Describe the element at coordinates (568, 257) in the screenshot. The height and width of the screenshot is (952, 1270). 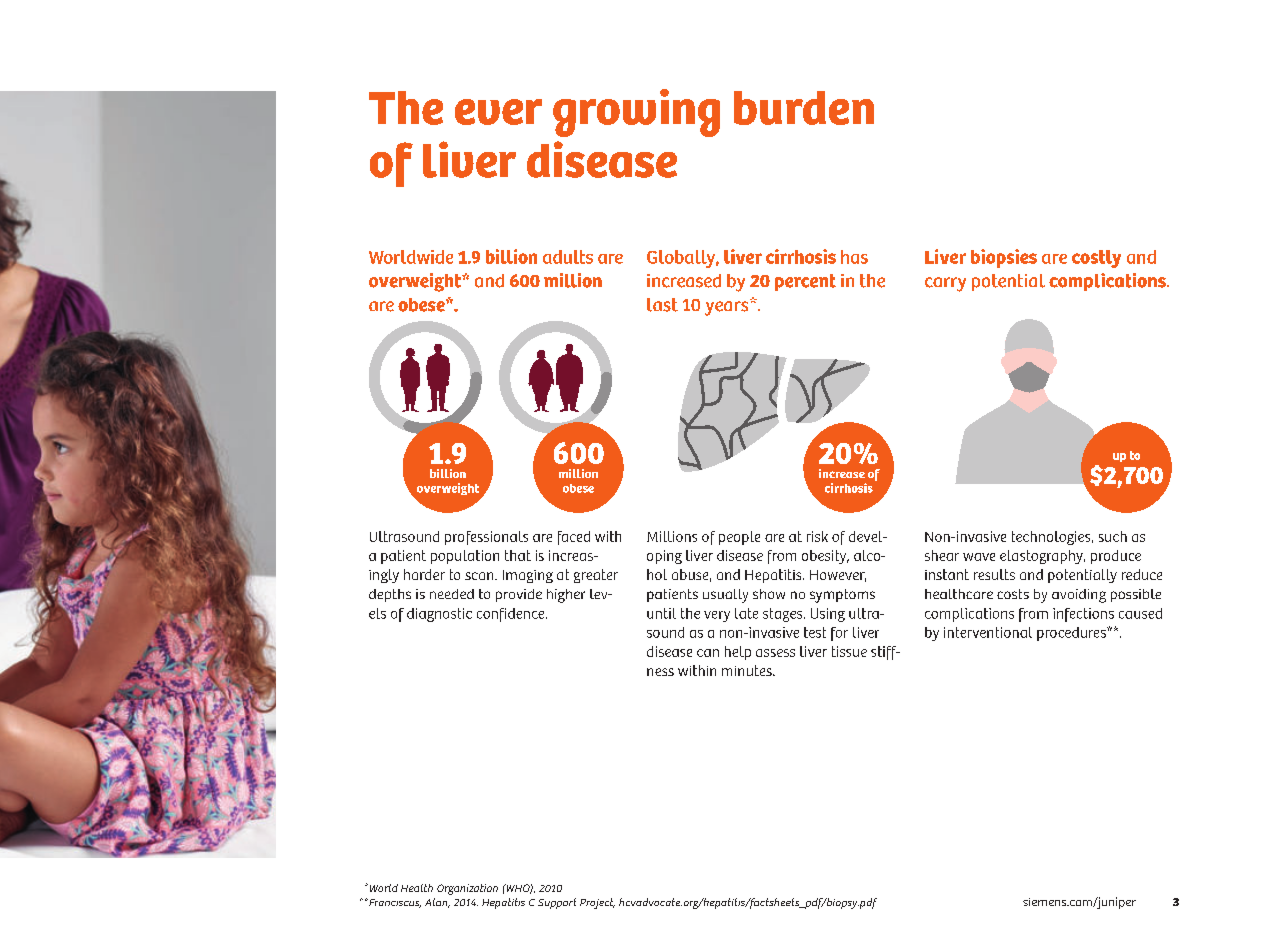
I see `adults` at that location.
